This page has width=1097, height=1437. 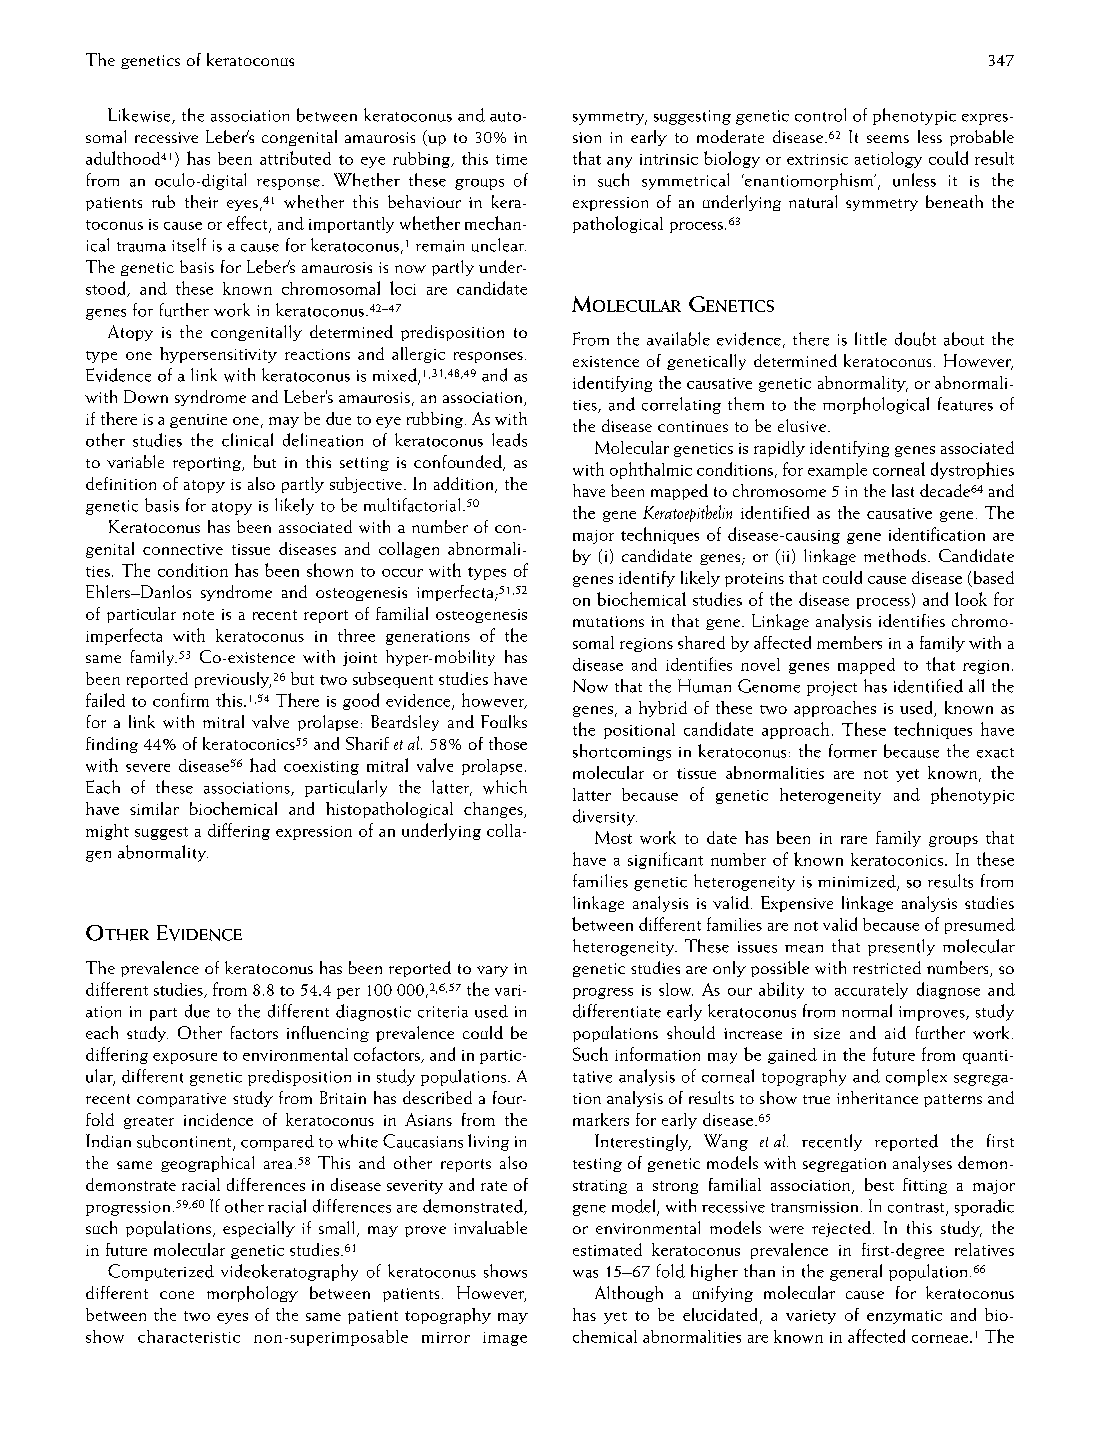 I want to click on aetiology, so click(x=888, y=160).
